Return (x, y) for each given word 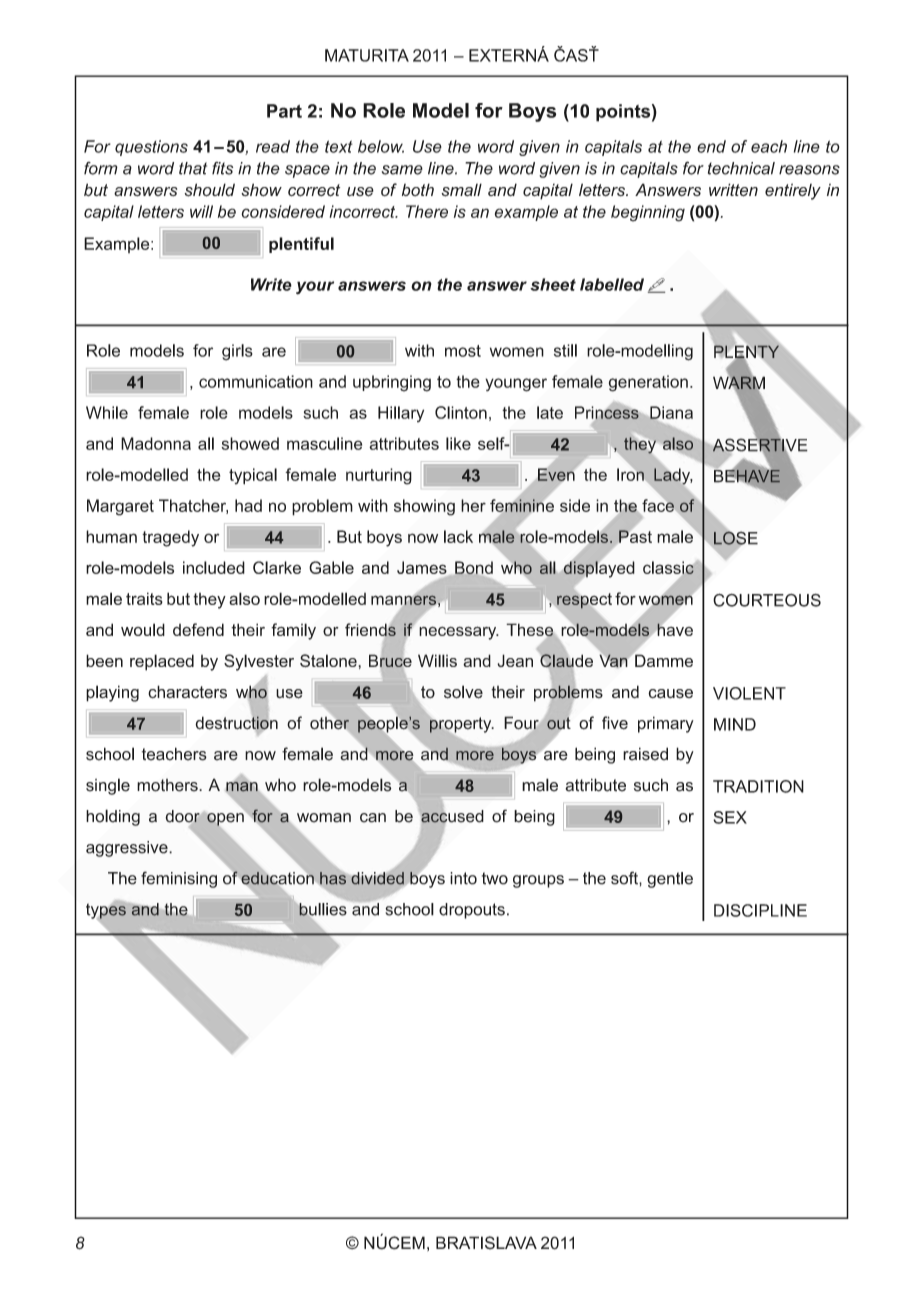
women (666, 600)
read (273, 146)
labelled (612, 284)
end (711, 146)
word (496, 146)
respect (584, 601)
